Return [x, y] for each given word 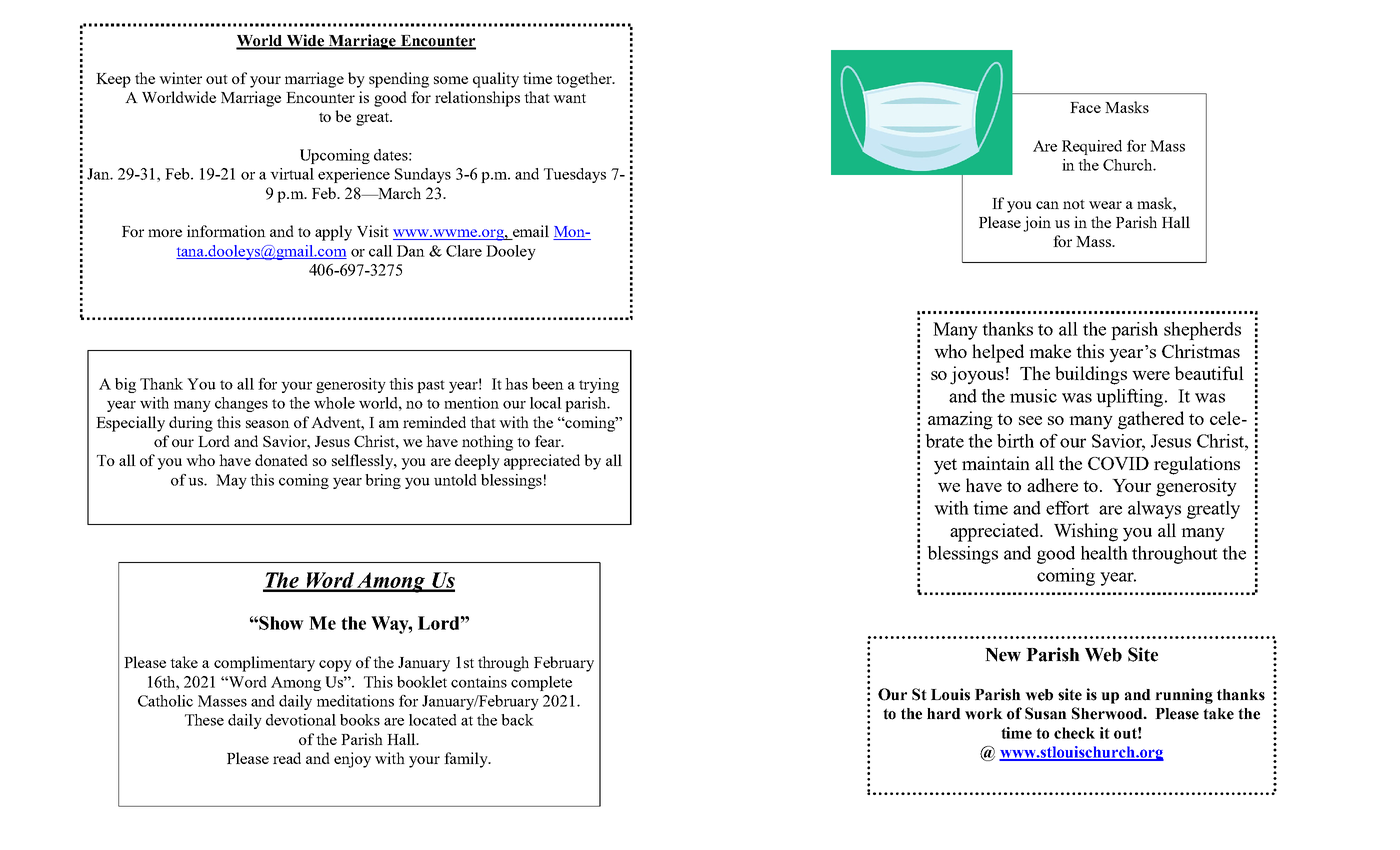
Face [1085, 107]
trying [599, 385]
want [569, 98]
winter [180, 78]
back [517, 720]
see [1030, 420]
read [287, 758]
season [268, 424]
